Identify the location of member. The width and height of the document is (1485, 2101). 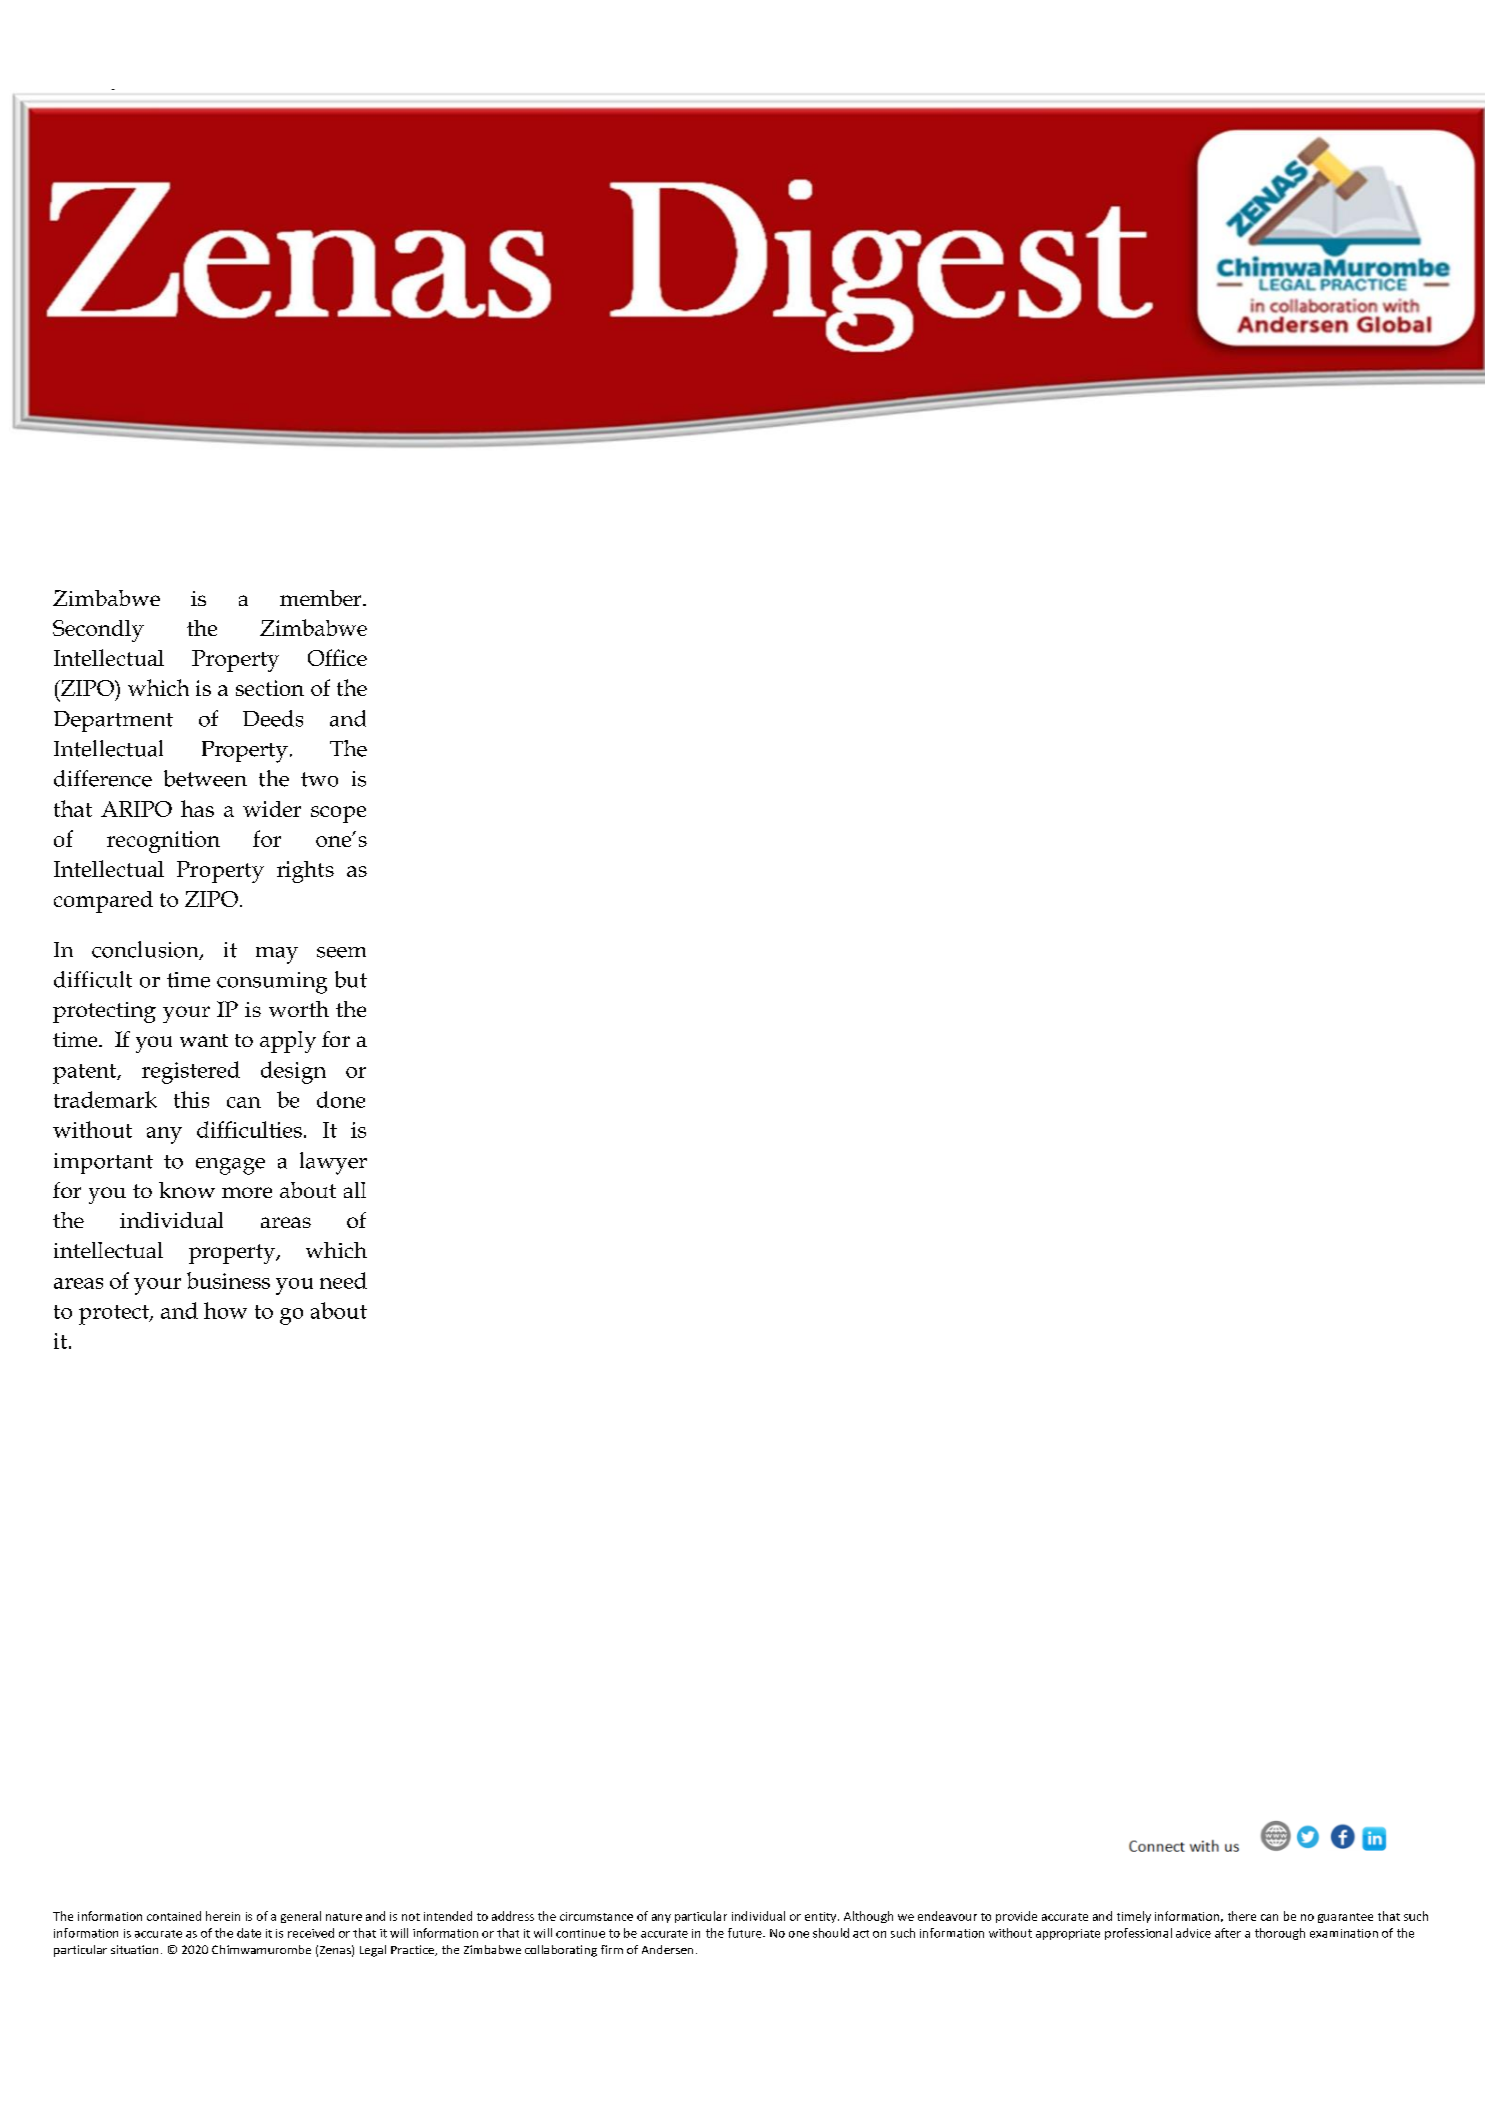
(322, 598).
